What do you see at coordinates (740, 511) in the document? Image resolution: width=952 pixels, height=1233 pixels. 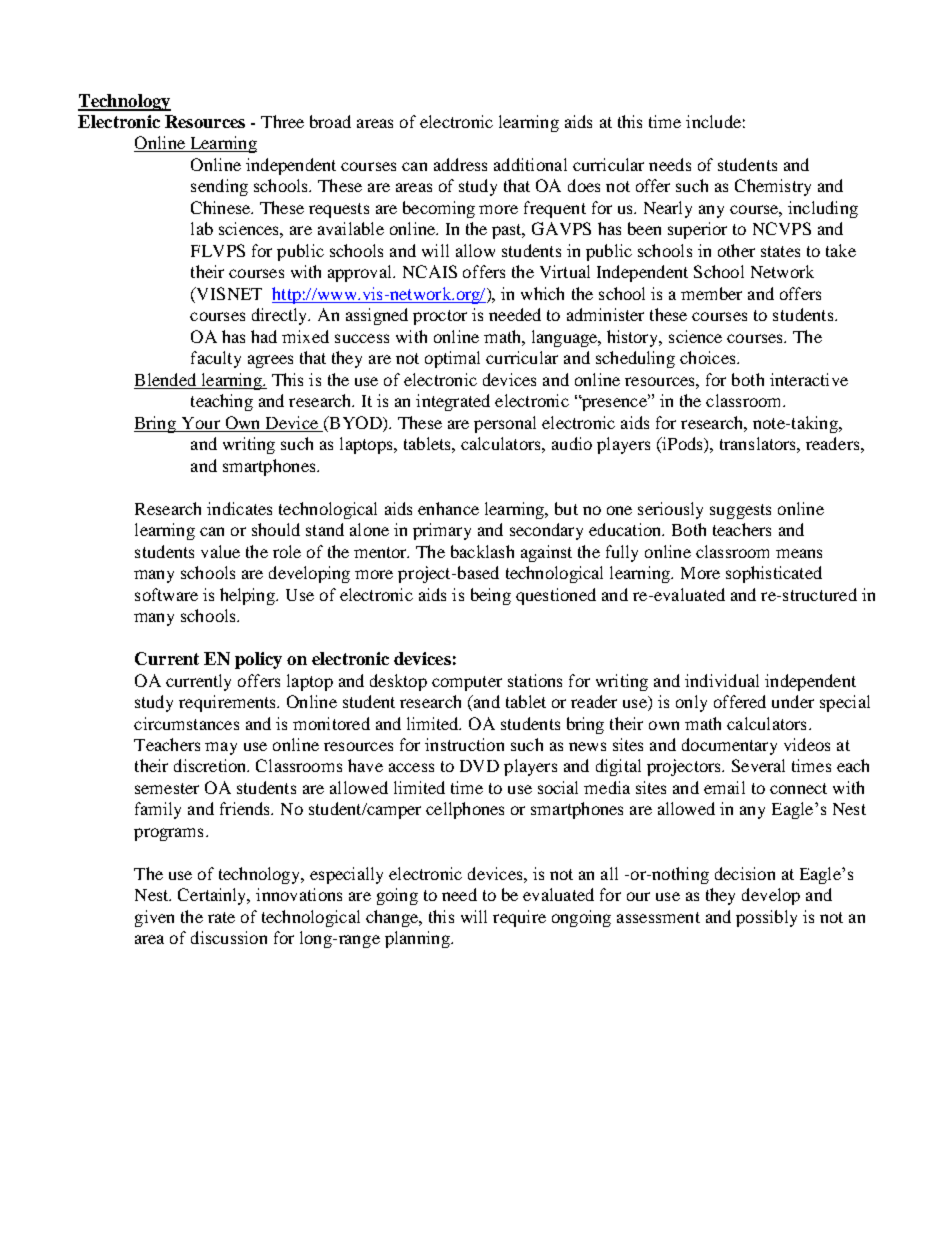 I see `suggests` at bounding box center [740, 511].
